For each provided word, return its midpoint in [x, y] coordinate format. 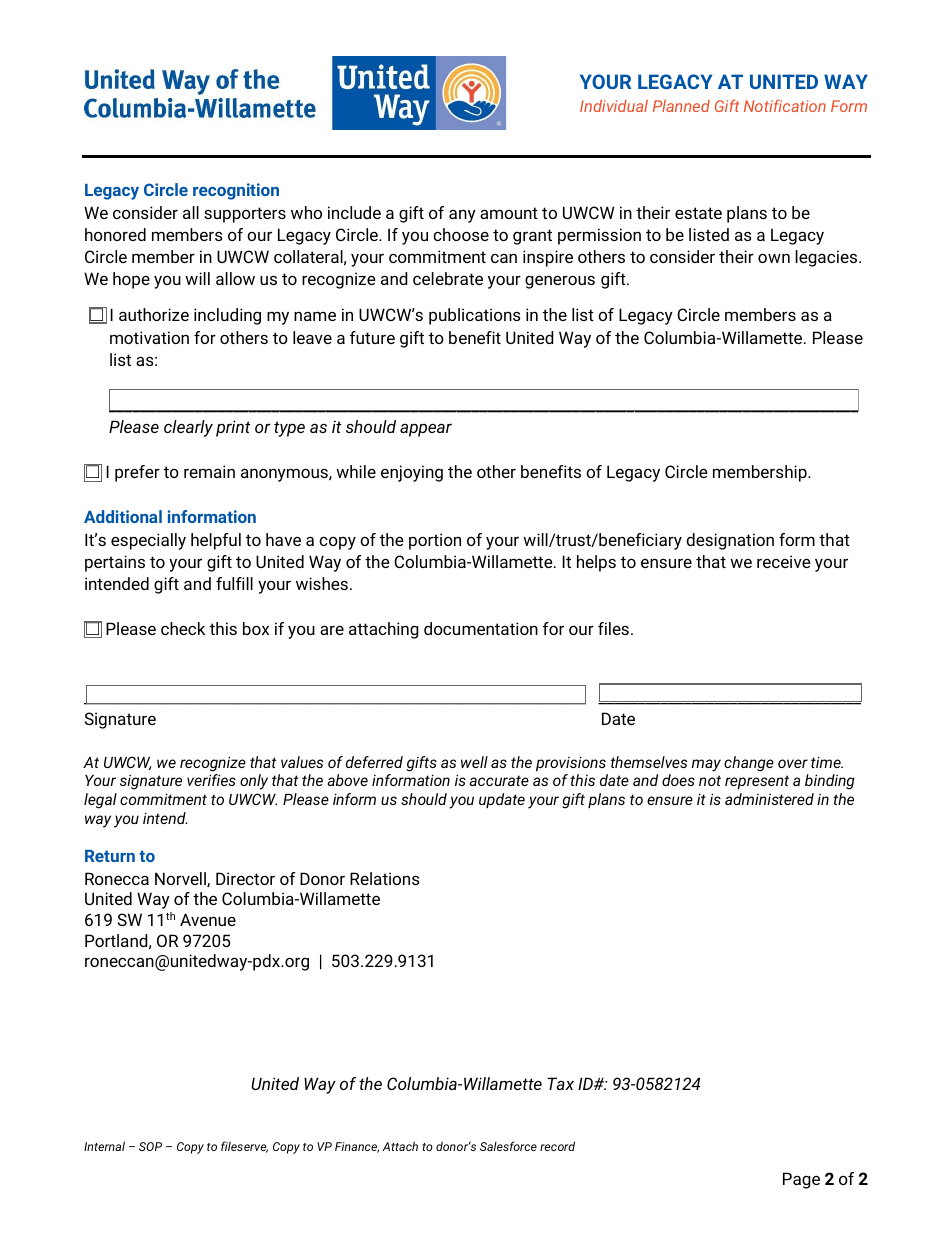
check [183, 628]
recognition [236, 191]
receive [784, 561]
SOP [150, 1146]
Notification [785, 105]
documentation [481, 628]
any [462, 216]
